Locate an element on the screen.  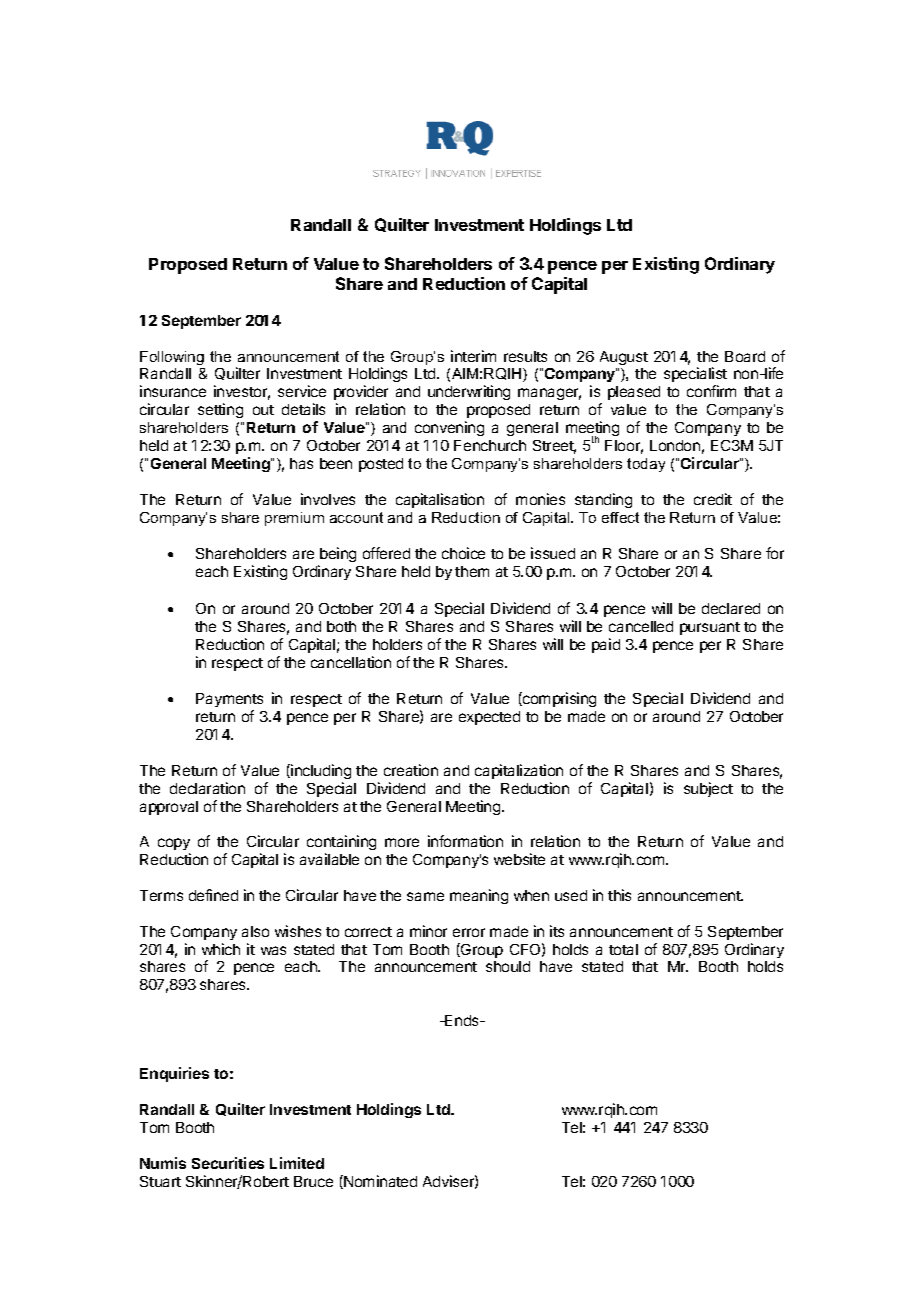
Securities is located at coordinates (228, 1163).
